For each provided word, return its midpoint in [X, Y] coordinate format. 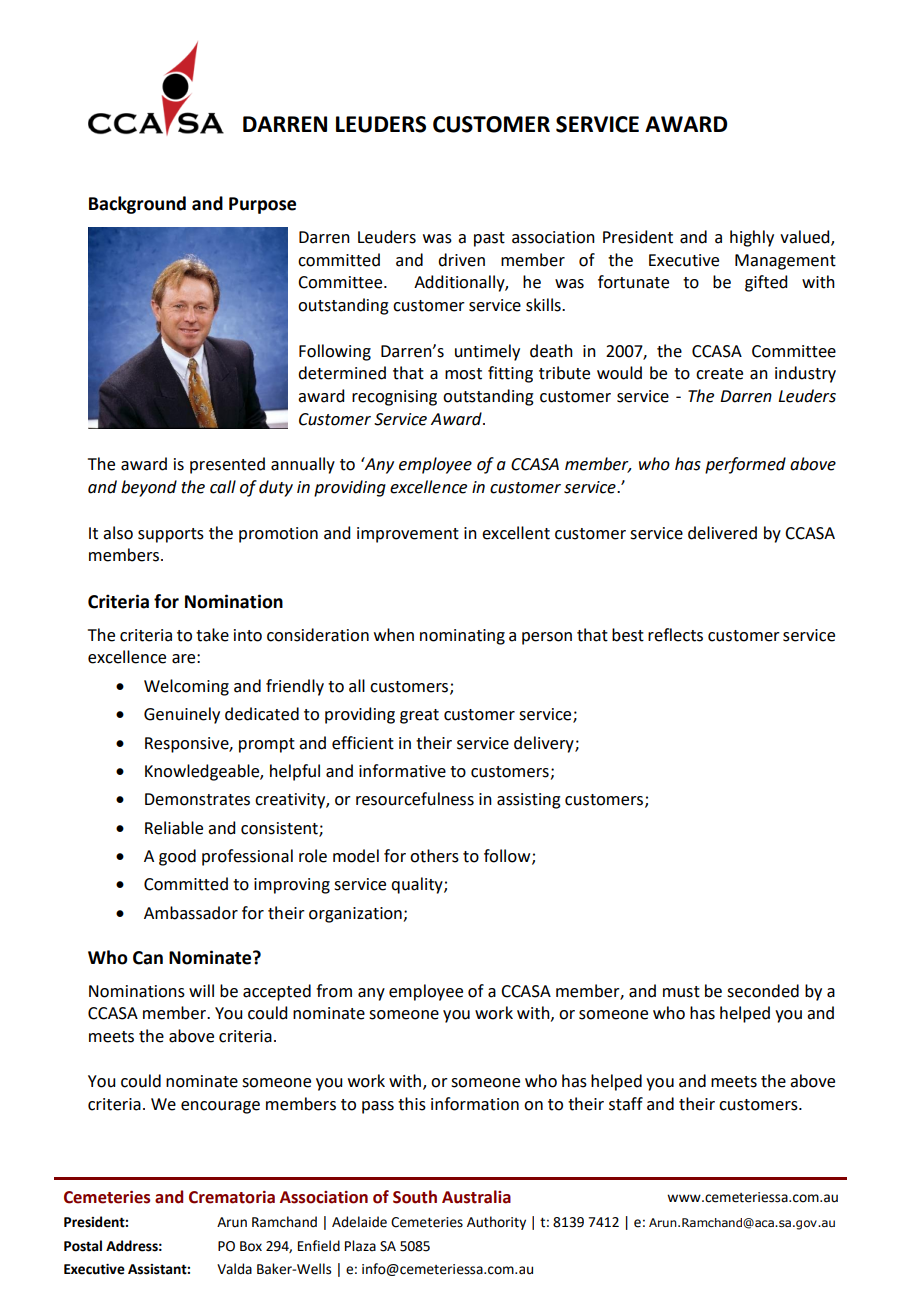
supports [171, 535]
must [681, 992]
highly [752, 238]
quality [418, 885]
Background [137, 205]
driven [461, 260]
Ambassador [191, 913]
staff [626, 1104]
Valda [234, 1269]
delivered [722, 533]
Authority [496, 1223]
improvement [408, 535]
